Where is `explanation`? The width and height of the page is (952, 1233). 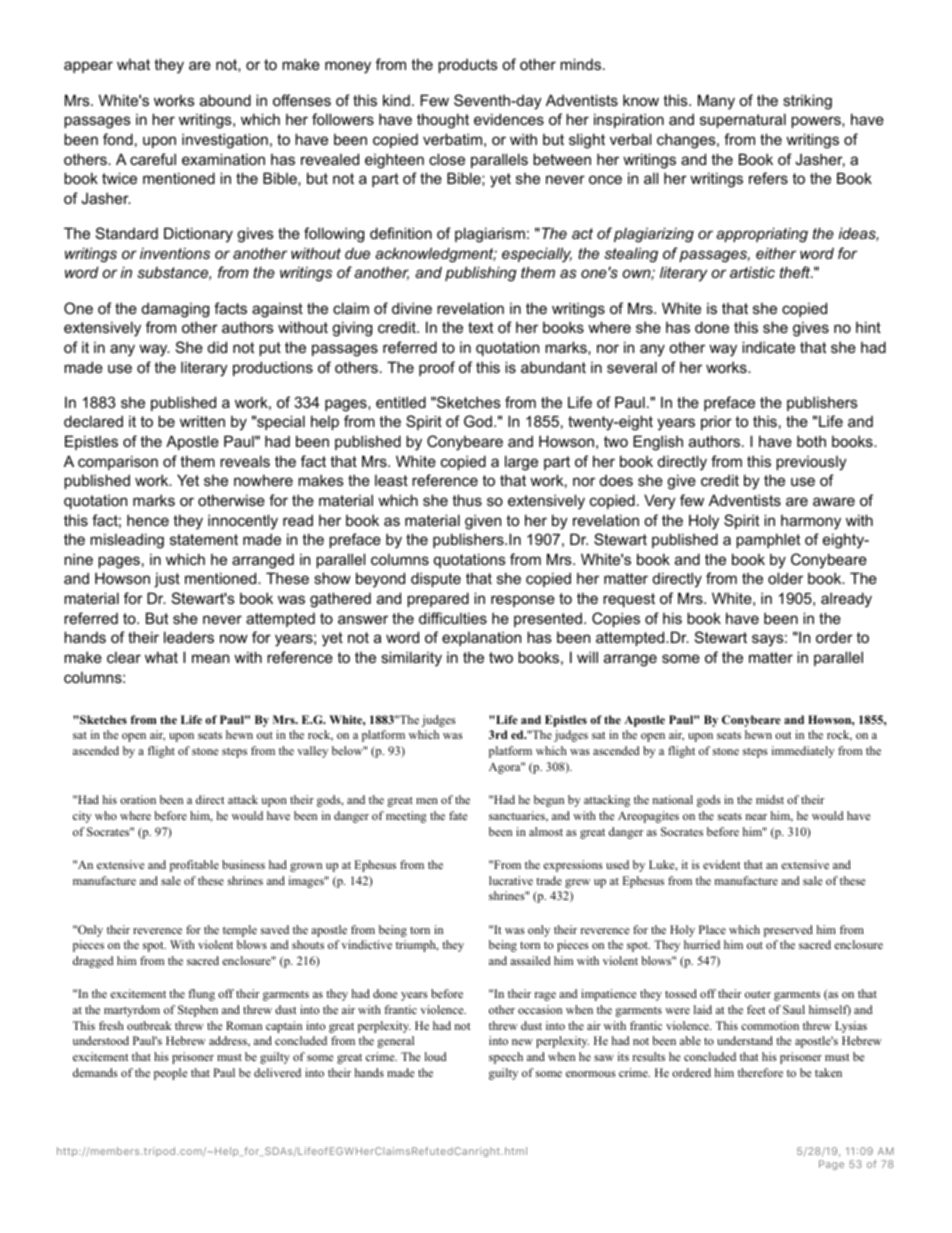 explanation is located at coordinates (481, 639).
